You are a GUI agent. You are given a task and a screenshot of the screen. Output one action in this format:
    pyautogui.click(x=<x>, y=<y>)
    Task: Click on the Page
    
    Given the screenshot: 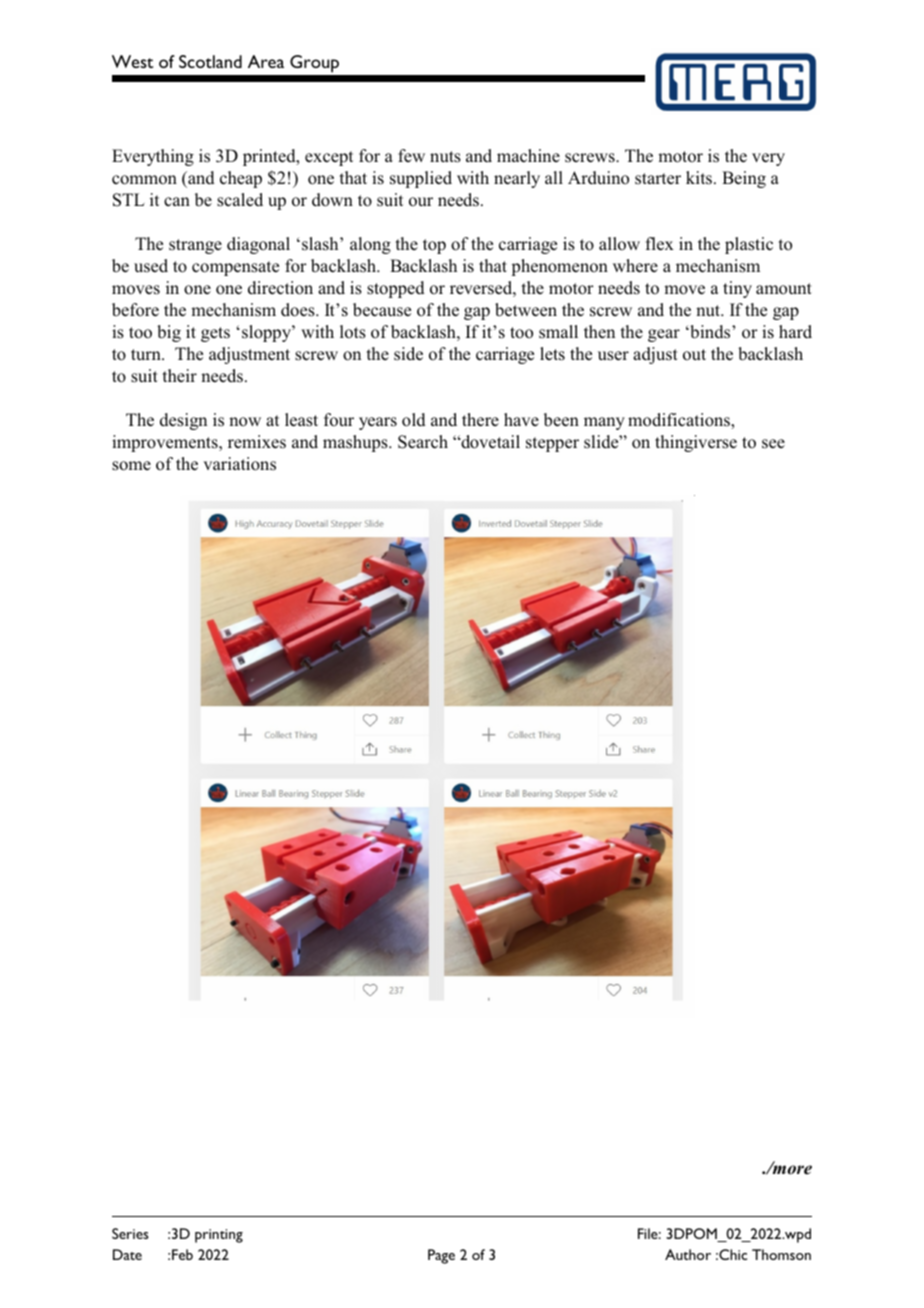 What is the action you would take?
    pyautogui.click(x=441, y=1256)
